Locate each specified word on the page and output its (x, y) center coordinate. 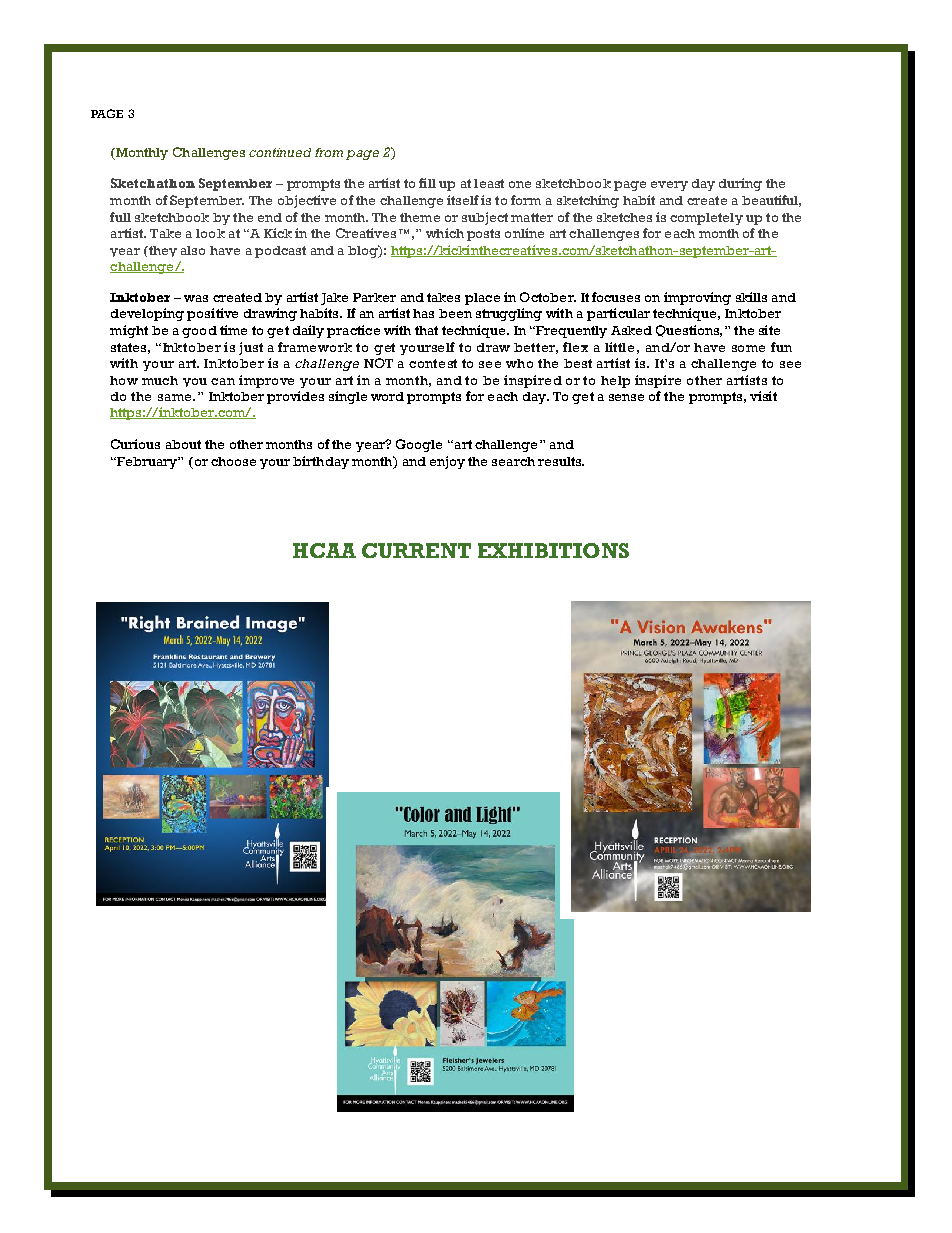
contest (433, 363)
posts (483, 235)
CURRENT (416, 550)
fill (427, 183)
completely (706, 219)
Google (419, 445)
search (513, 461)
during (740, 184)
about (183, 444)
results (561, 461)
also (193, 250)
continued (280, 152)
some (748, 348)
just (251, 348)
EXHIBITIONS (553, 550)
